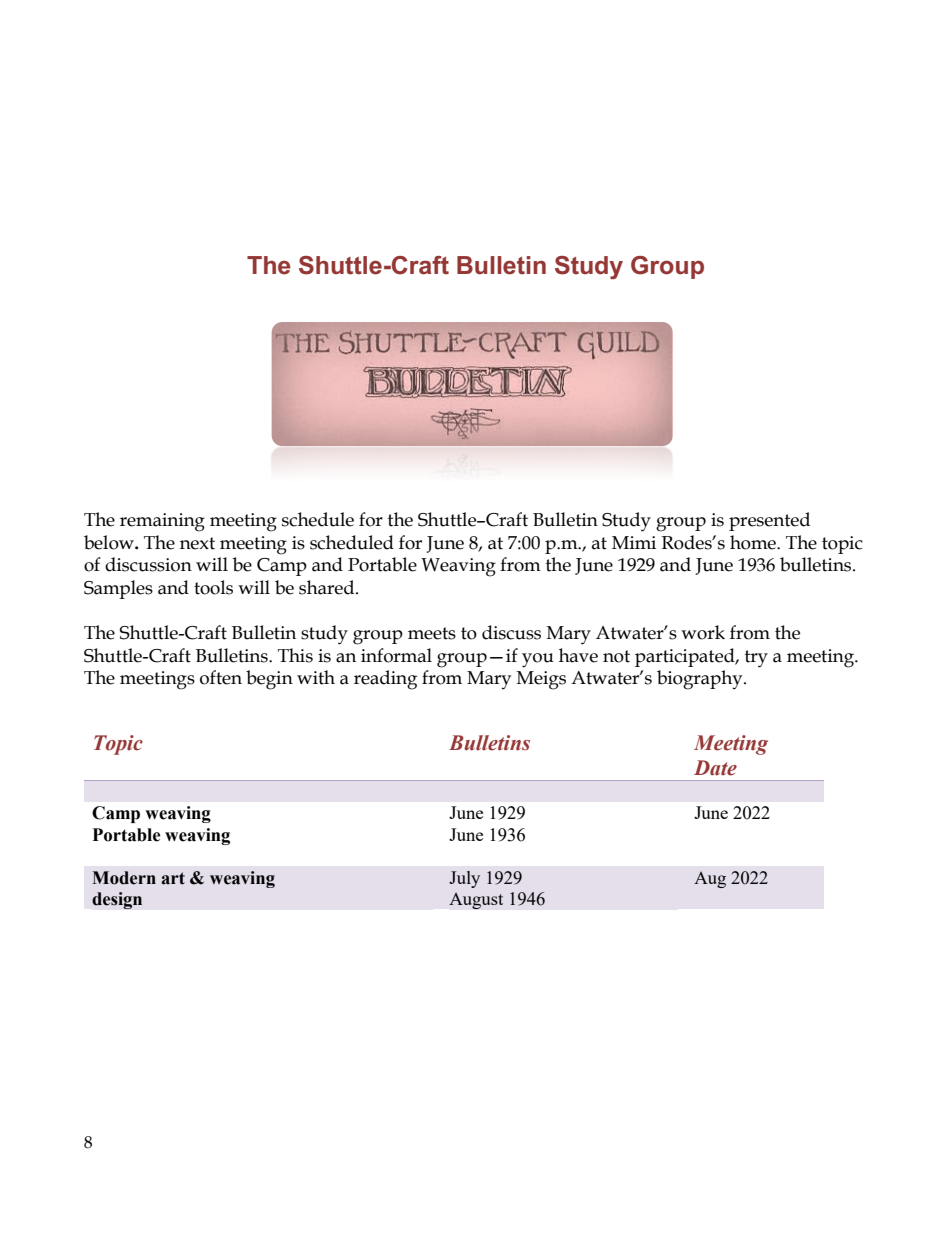 The image size is (952, 1233). Describe the element at coordinates (634, 542) in the image. I see `Mimi` at that location.
